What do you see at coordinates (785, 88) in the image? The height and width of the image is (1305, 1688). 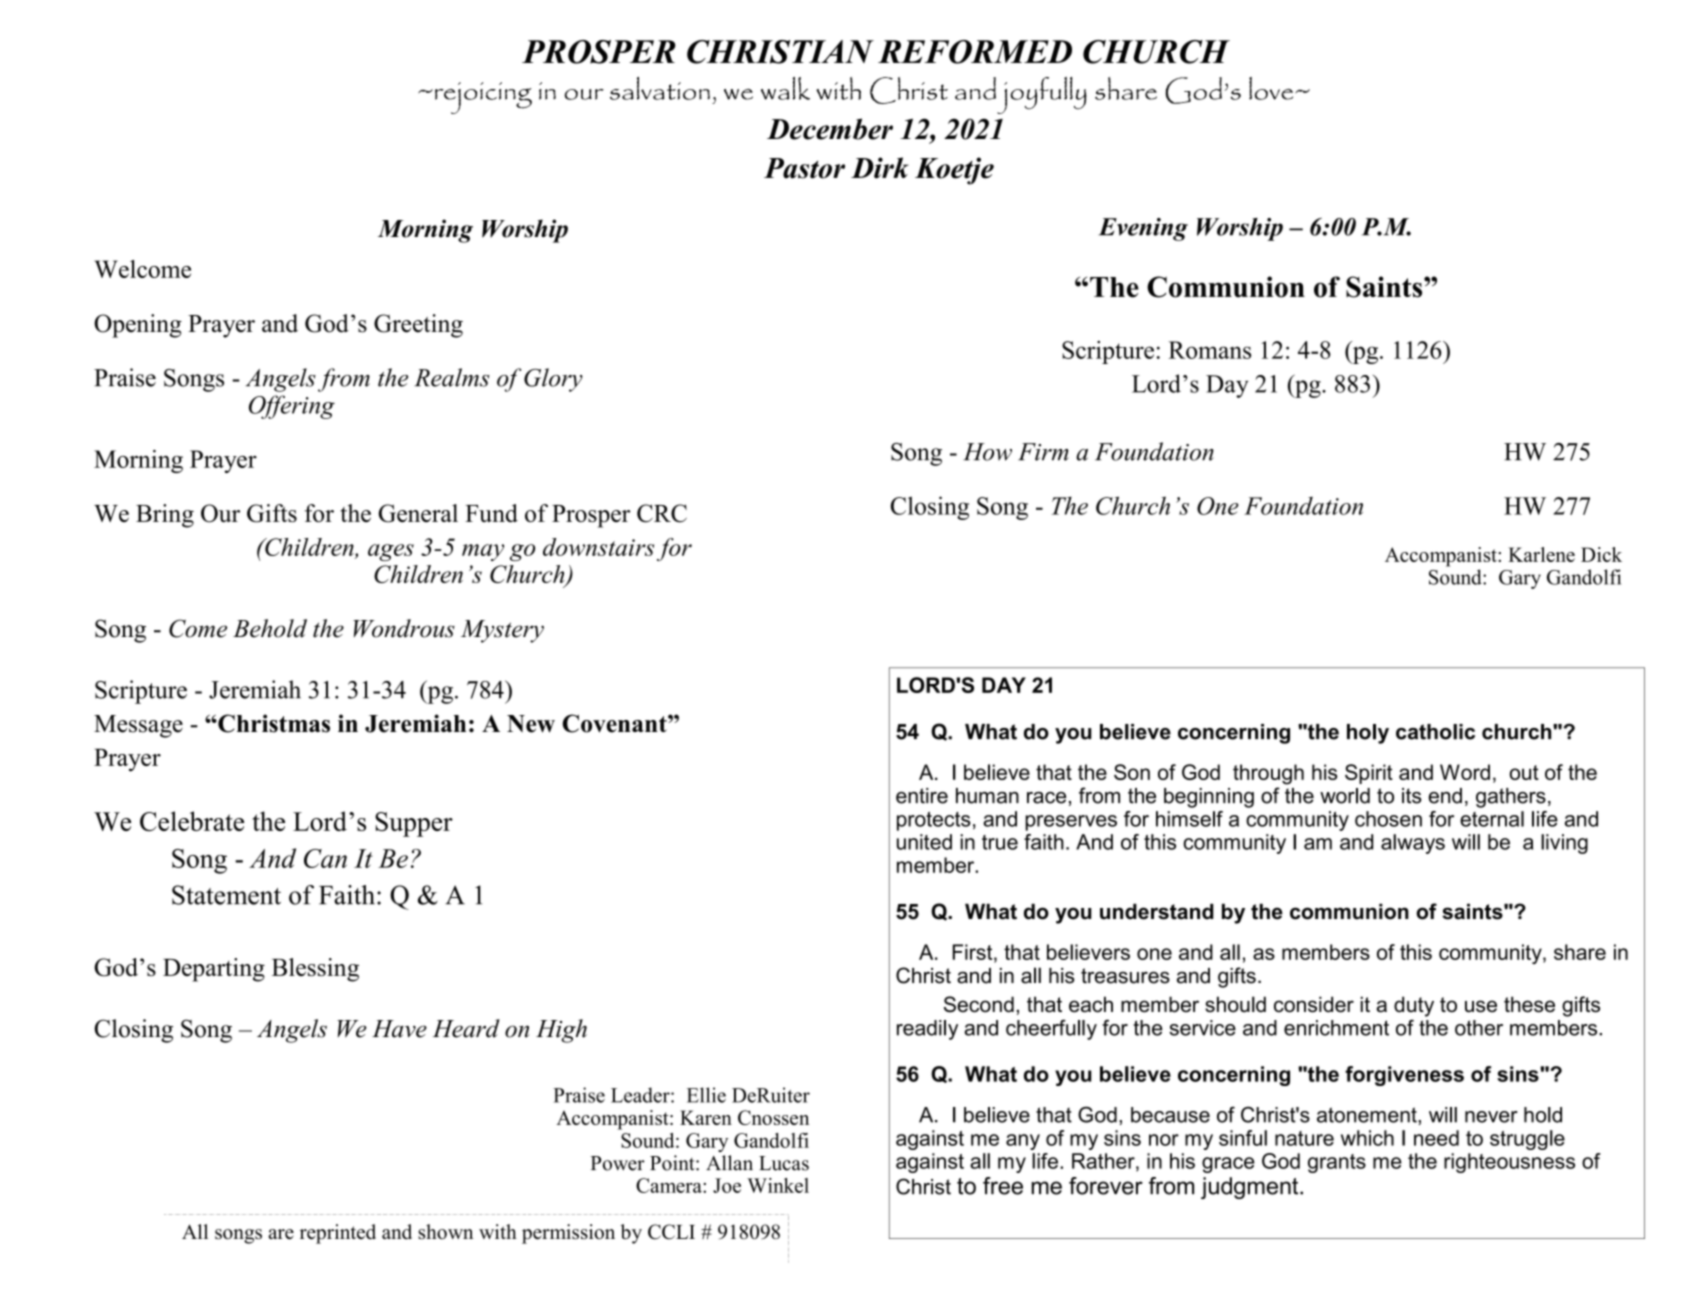 I see `walk` at bounding box center [785, 88].
